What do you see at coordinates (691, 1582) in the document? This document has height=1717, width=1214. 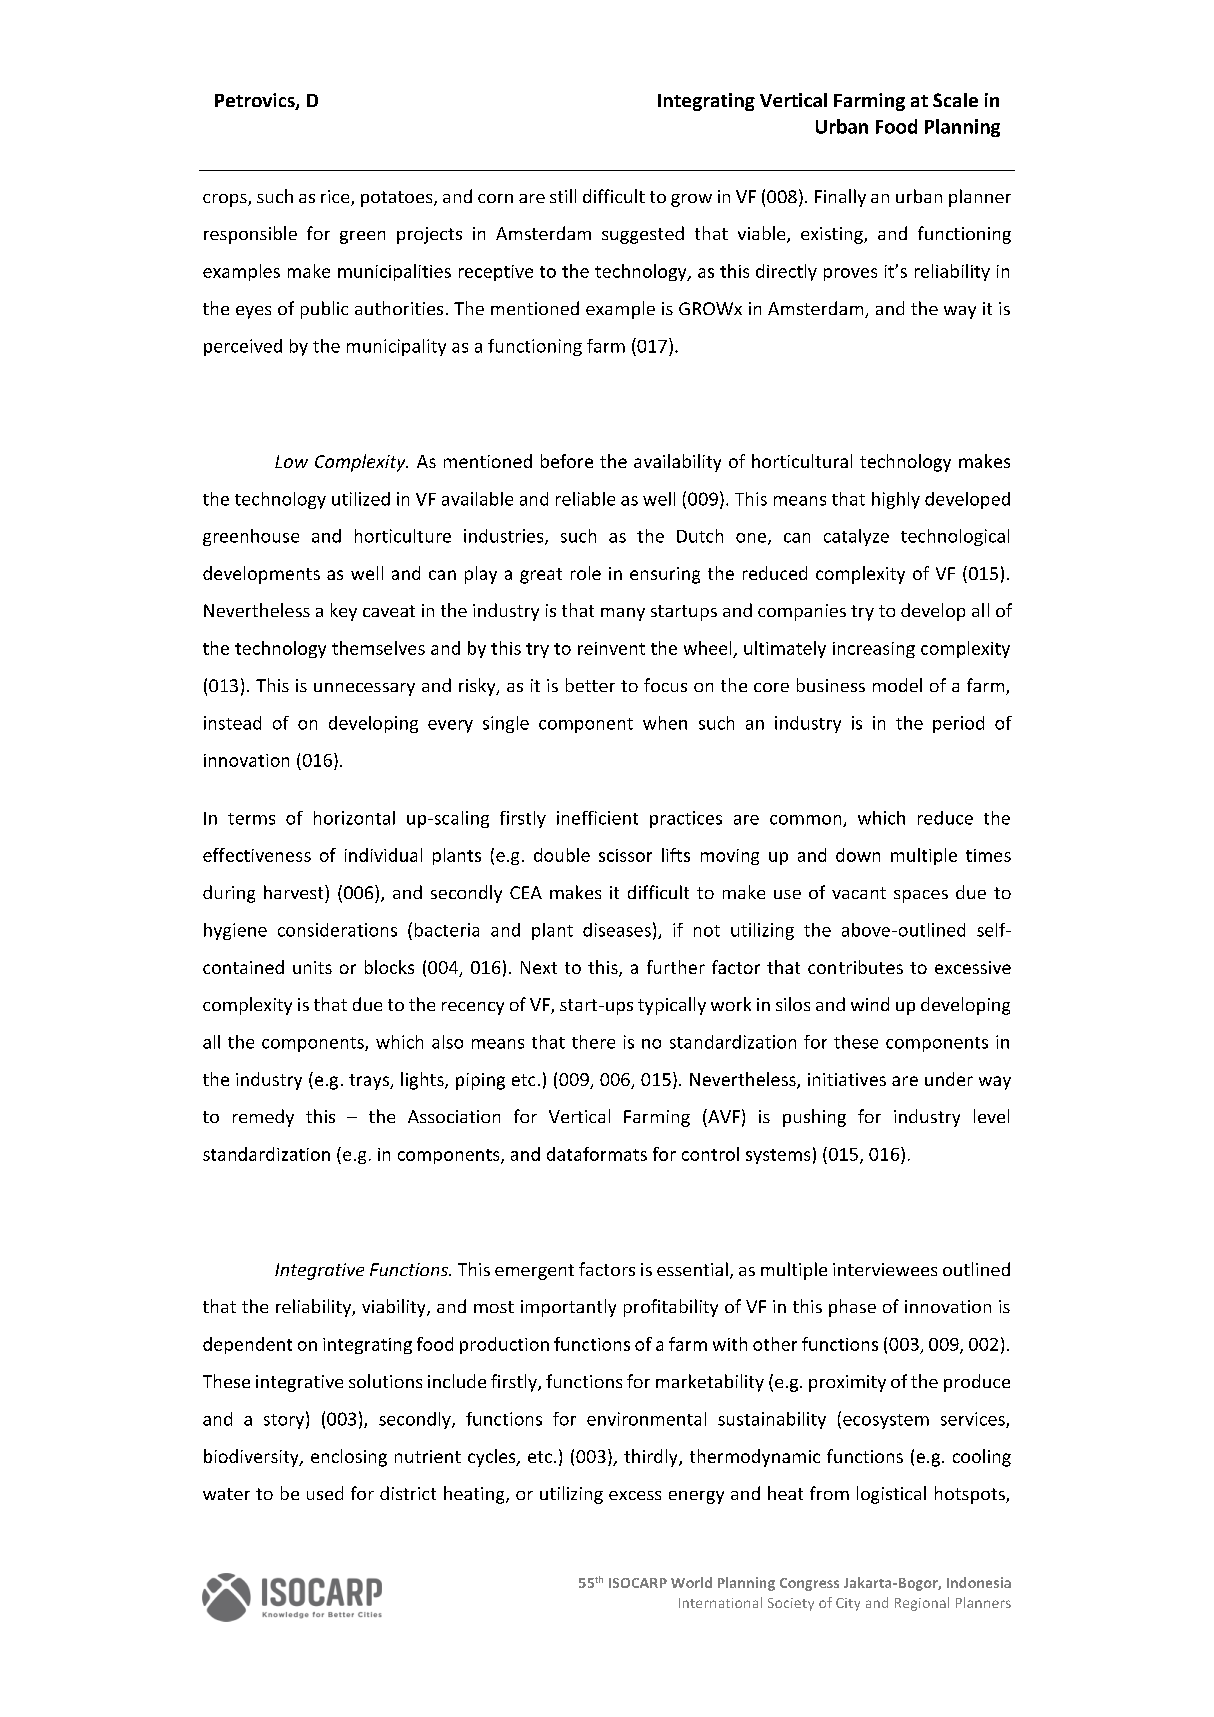 I see `World` at bounding box center [691, 1582].
